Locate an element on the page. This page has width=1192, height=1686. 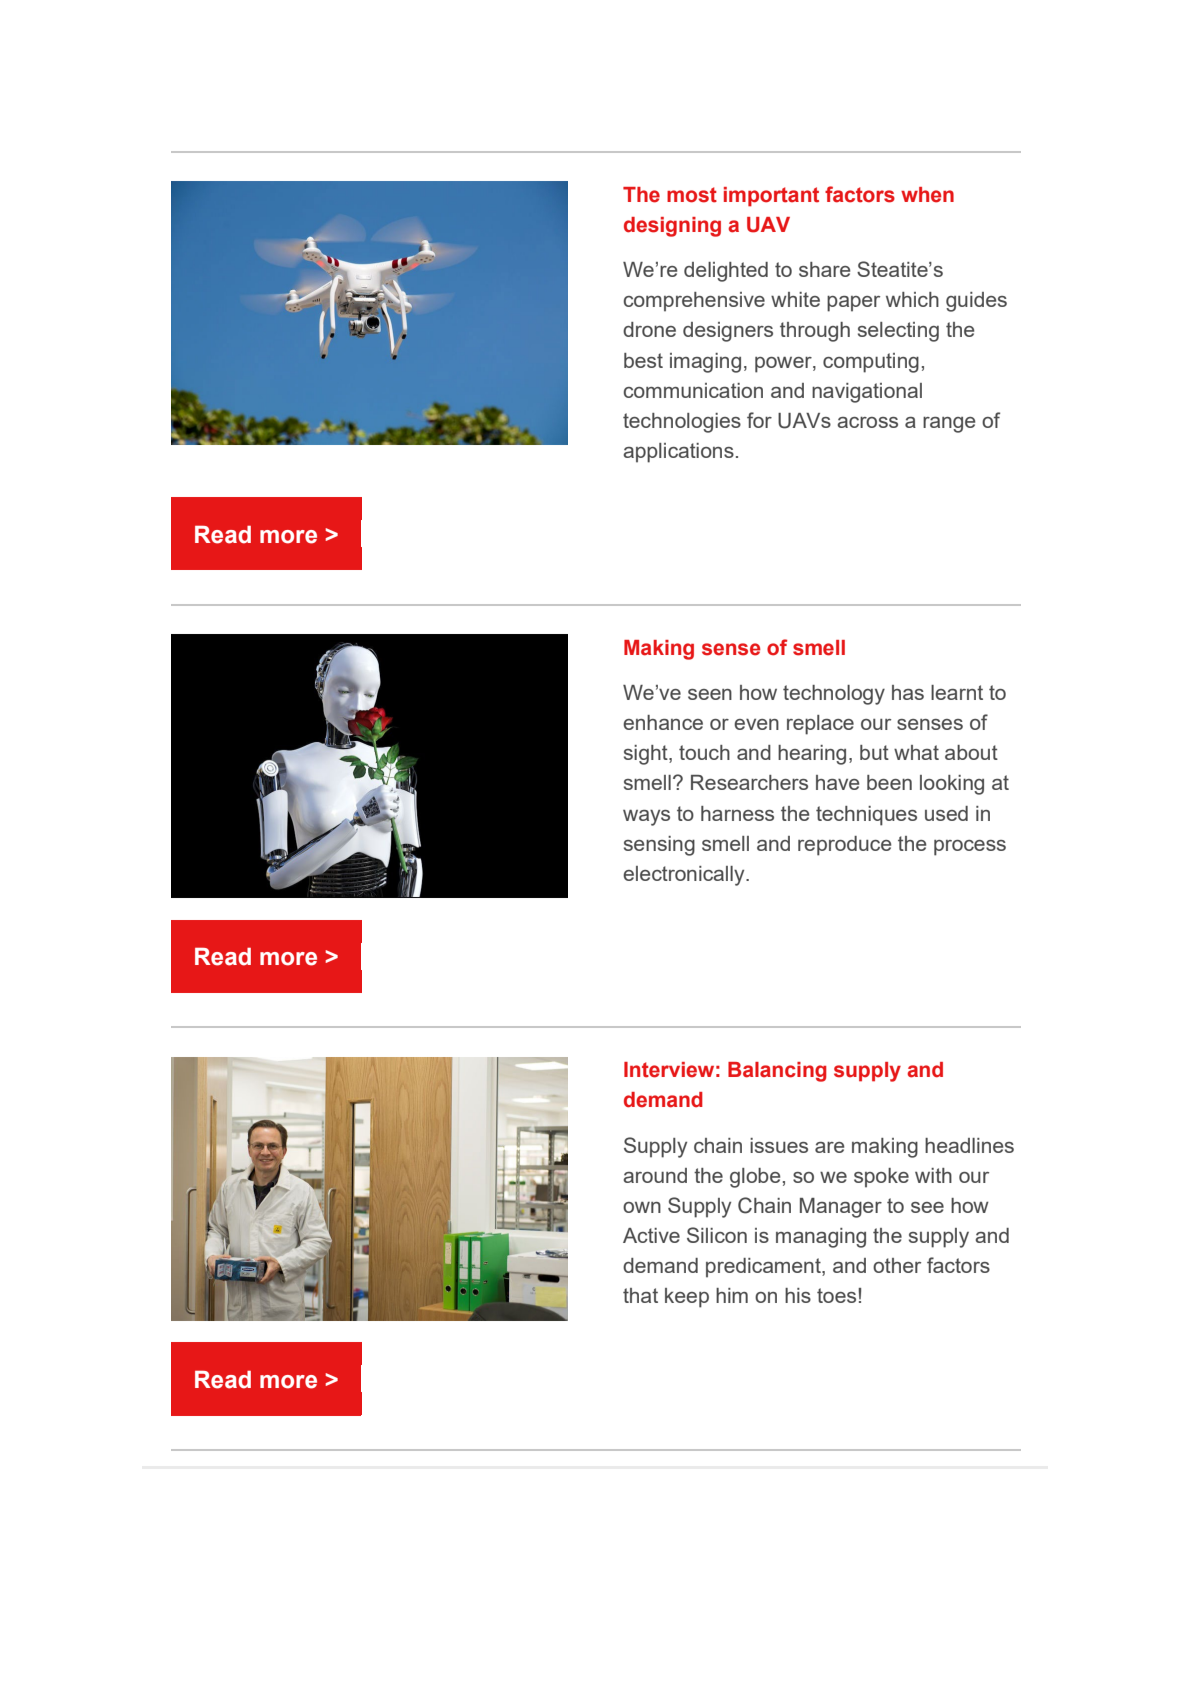
what is located at coordinates (916, 752).
